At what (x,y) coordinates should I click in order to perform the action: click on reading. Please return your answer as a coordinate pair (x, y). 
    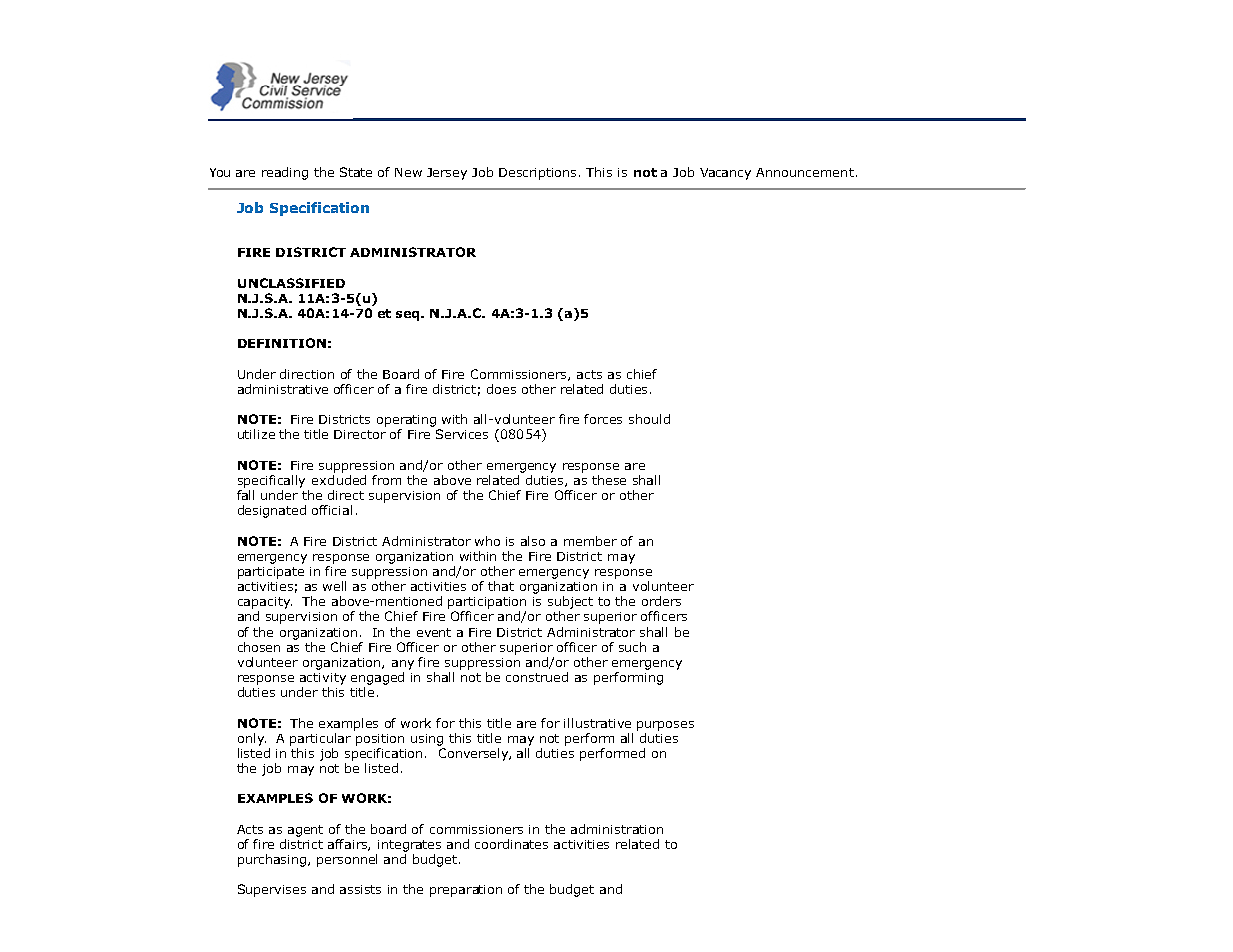
    Looking at the image, I should click on (285, 173).
